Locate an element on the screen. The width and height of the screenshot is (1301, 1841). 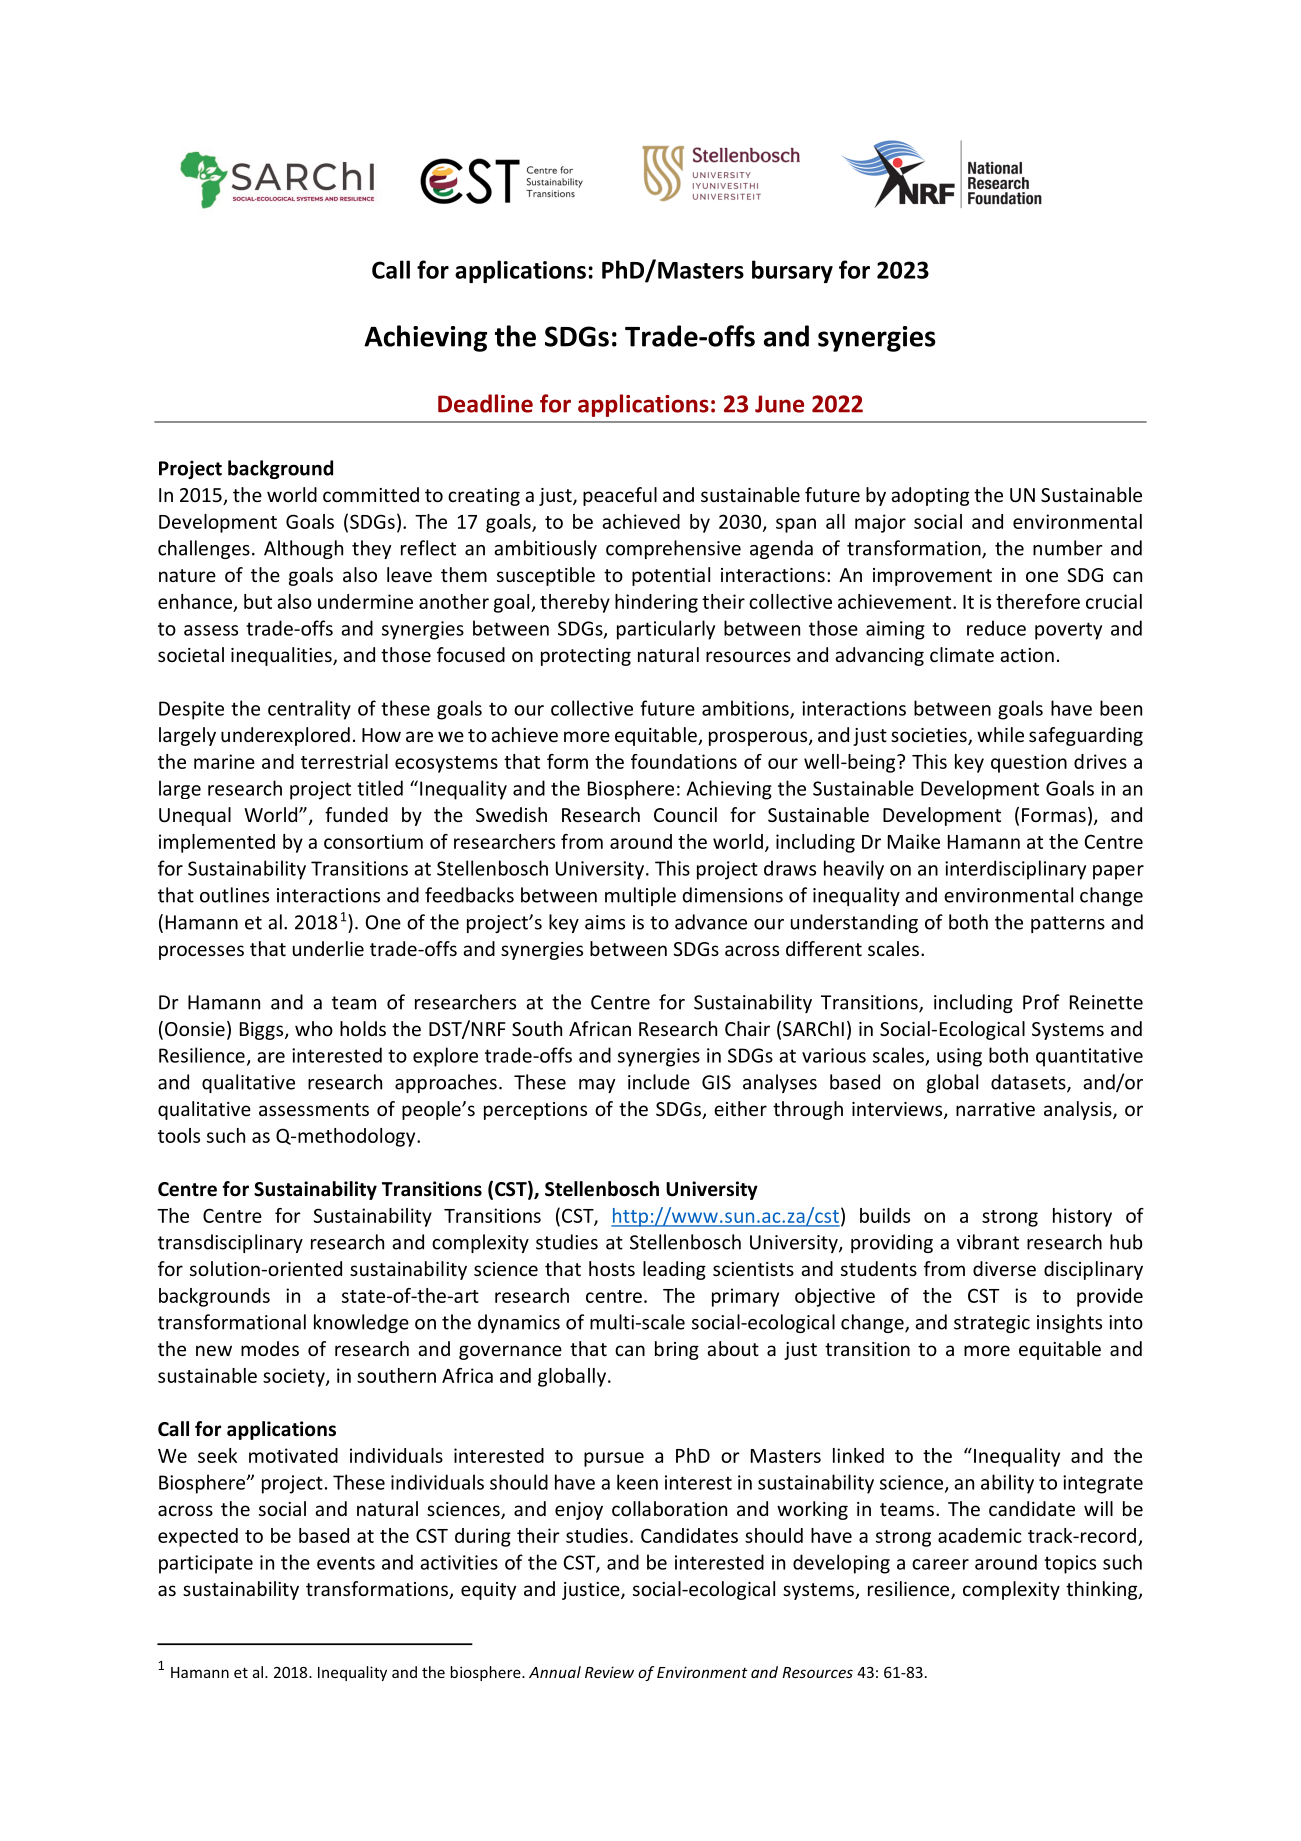
Review is located at coordinates (609, 1672).
